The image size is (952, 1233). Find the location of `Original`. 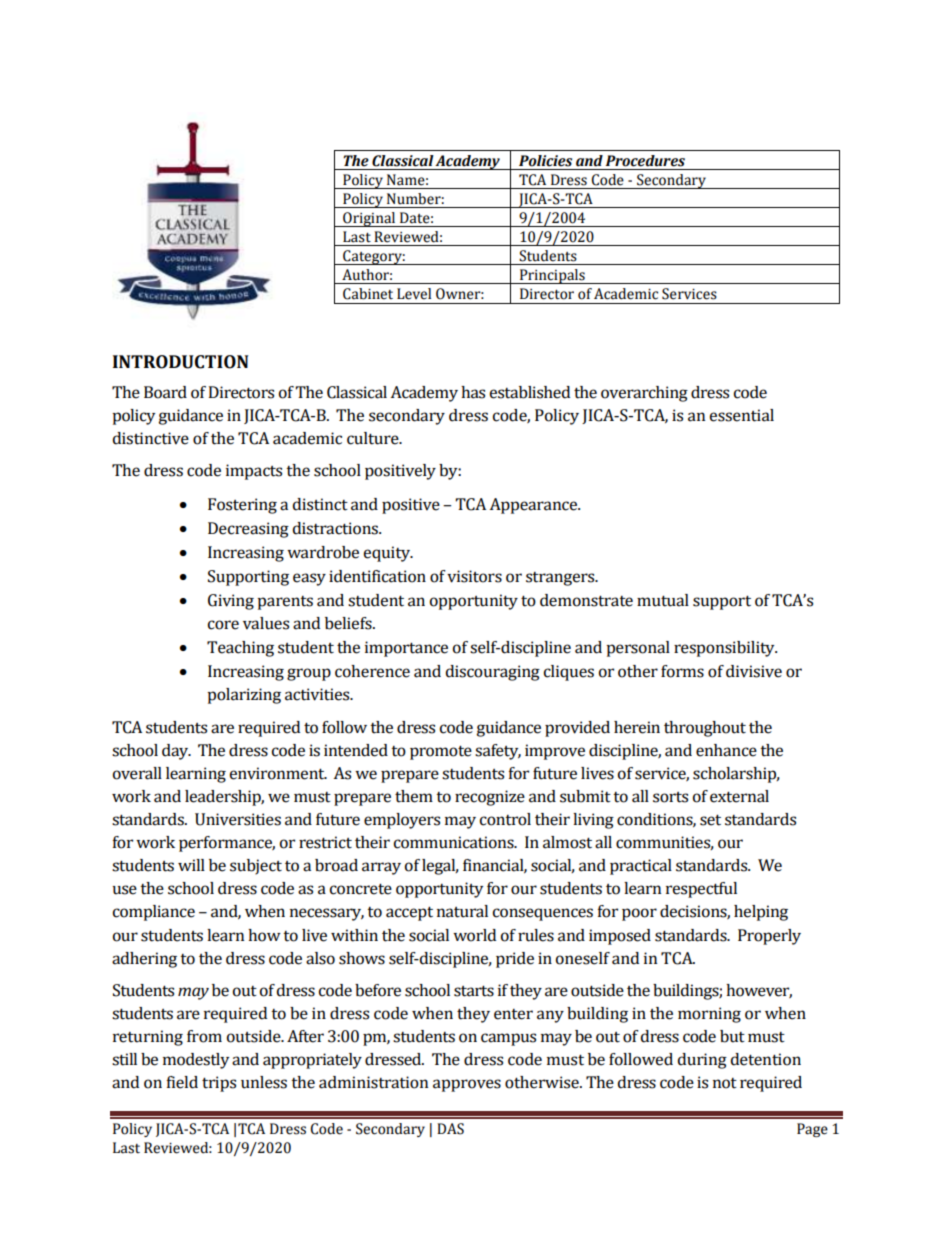

Original is located at coordinates (369, 219).
